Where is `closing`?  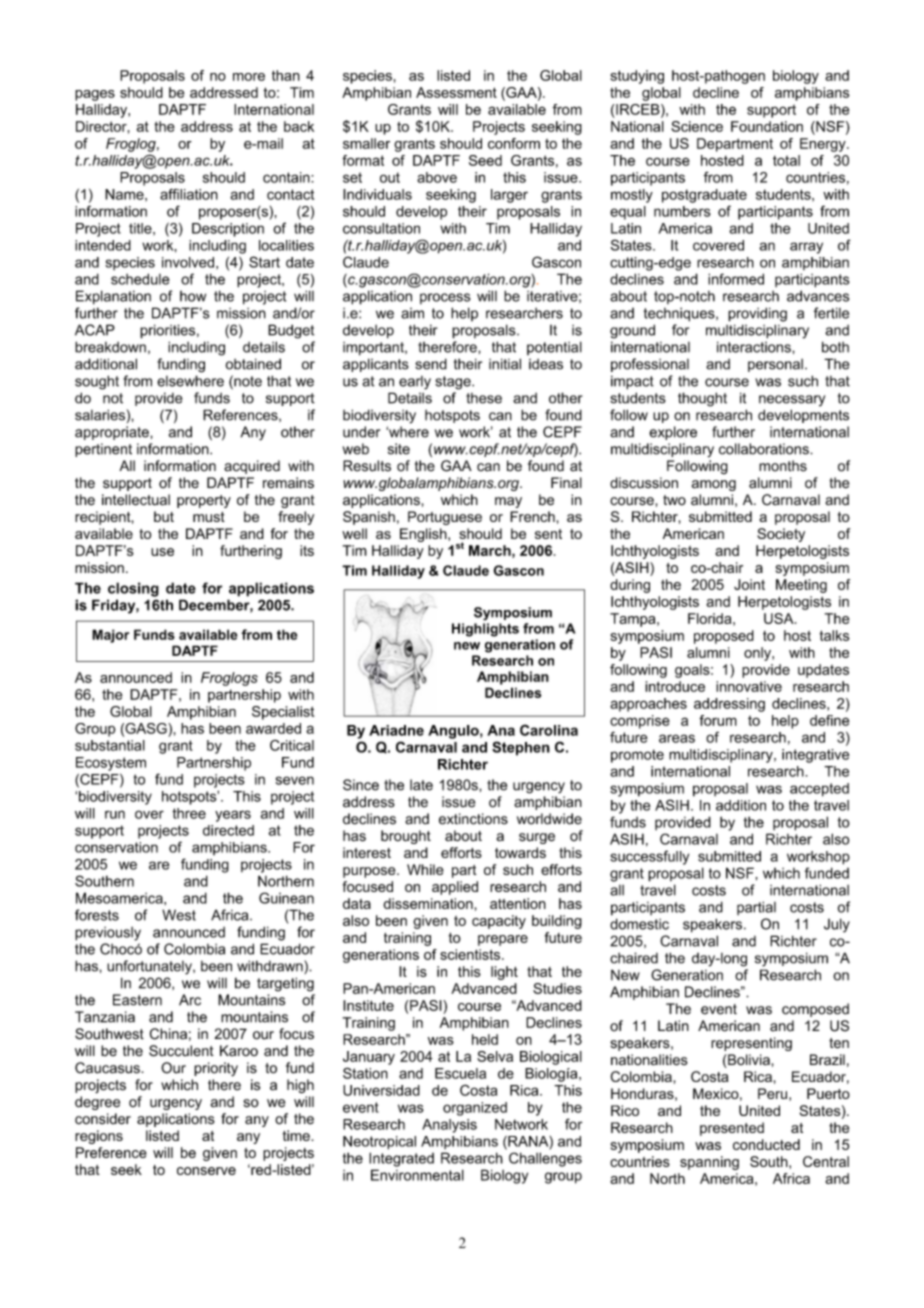 closing is located at coordinates (133, 589).
